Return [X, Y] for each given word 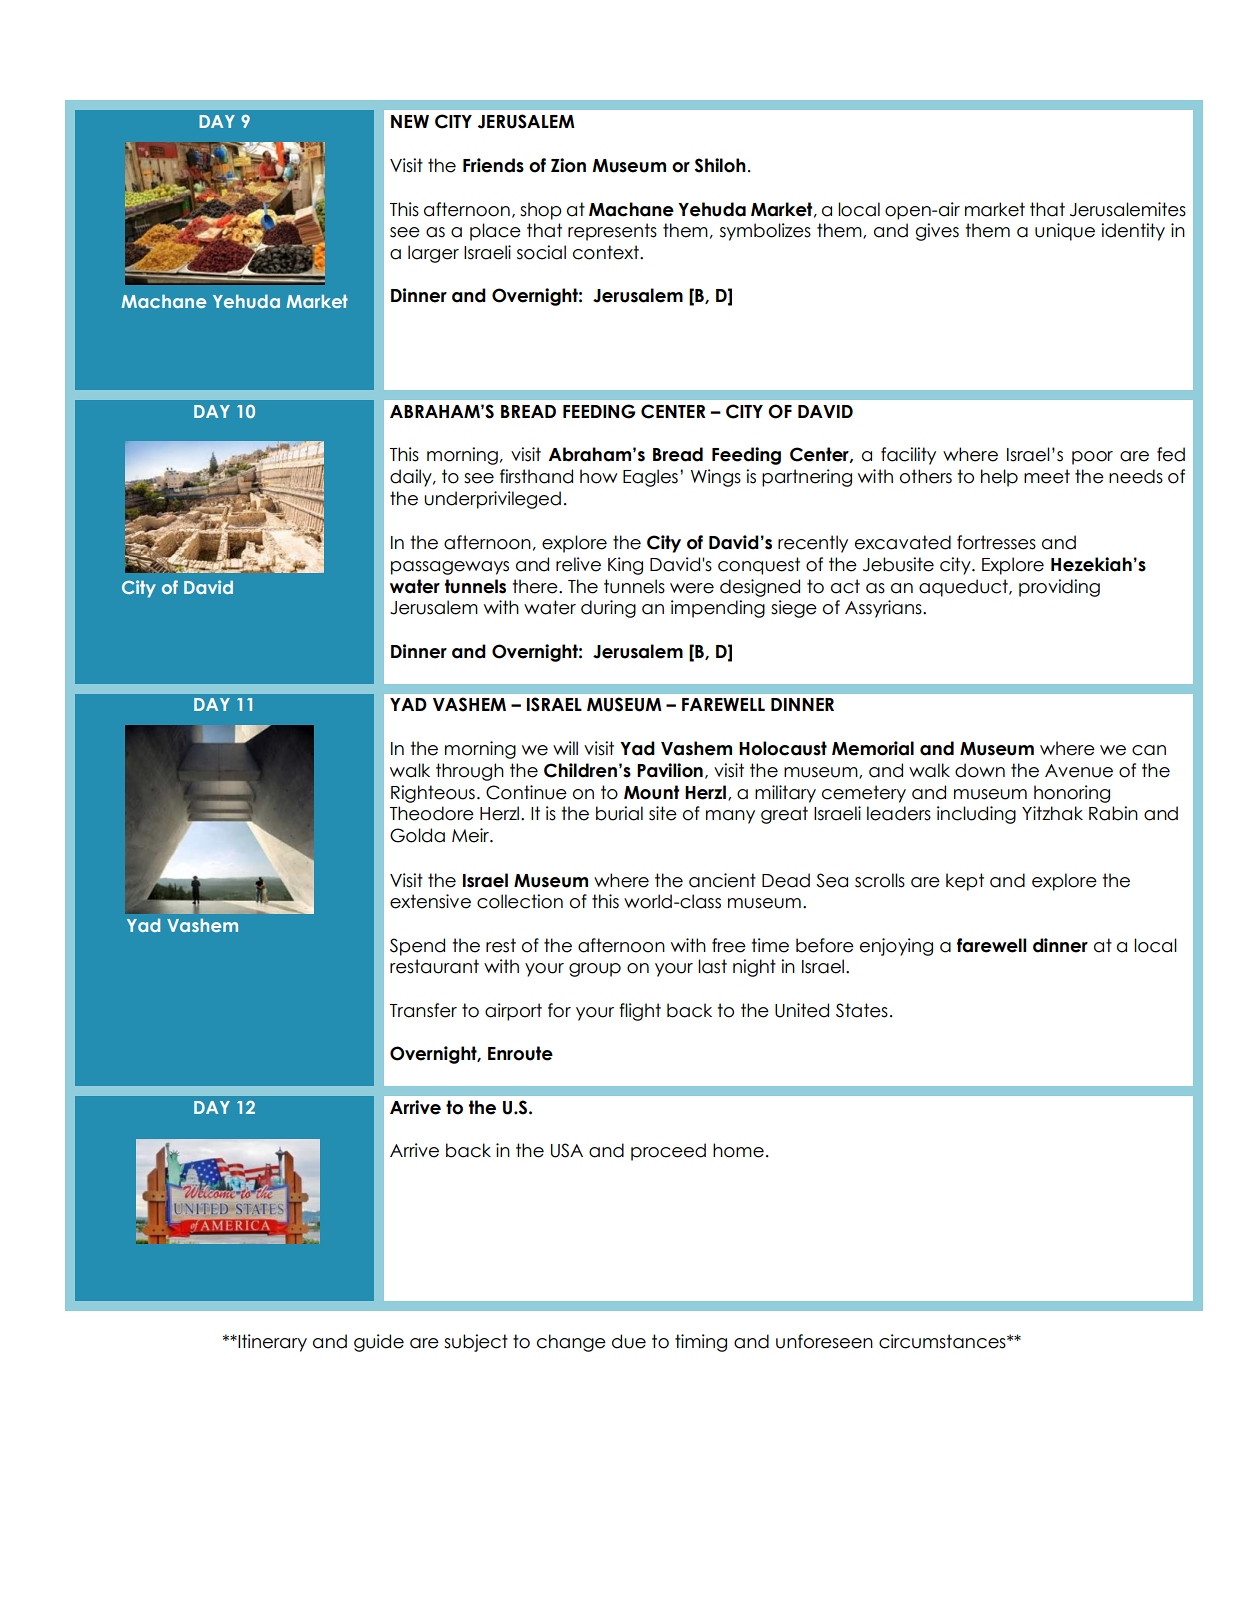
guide [379, 1343]
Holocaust [783, 748]
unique [1065, 232]
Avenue [1079, 771]
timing [701, 1343]
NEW [410, 121]
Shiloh [720, 165]
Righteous [433, 794]
